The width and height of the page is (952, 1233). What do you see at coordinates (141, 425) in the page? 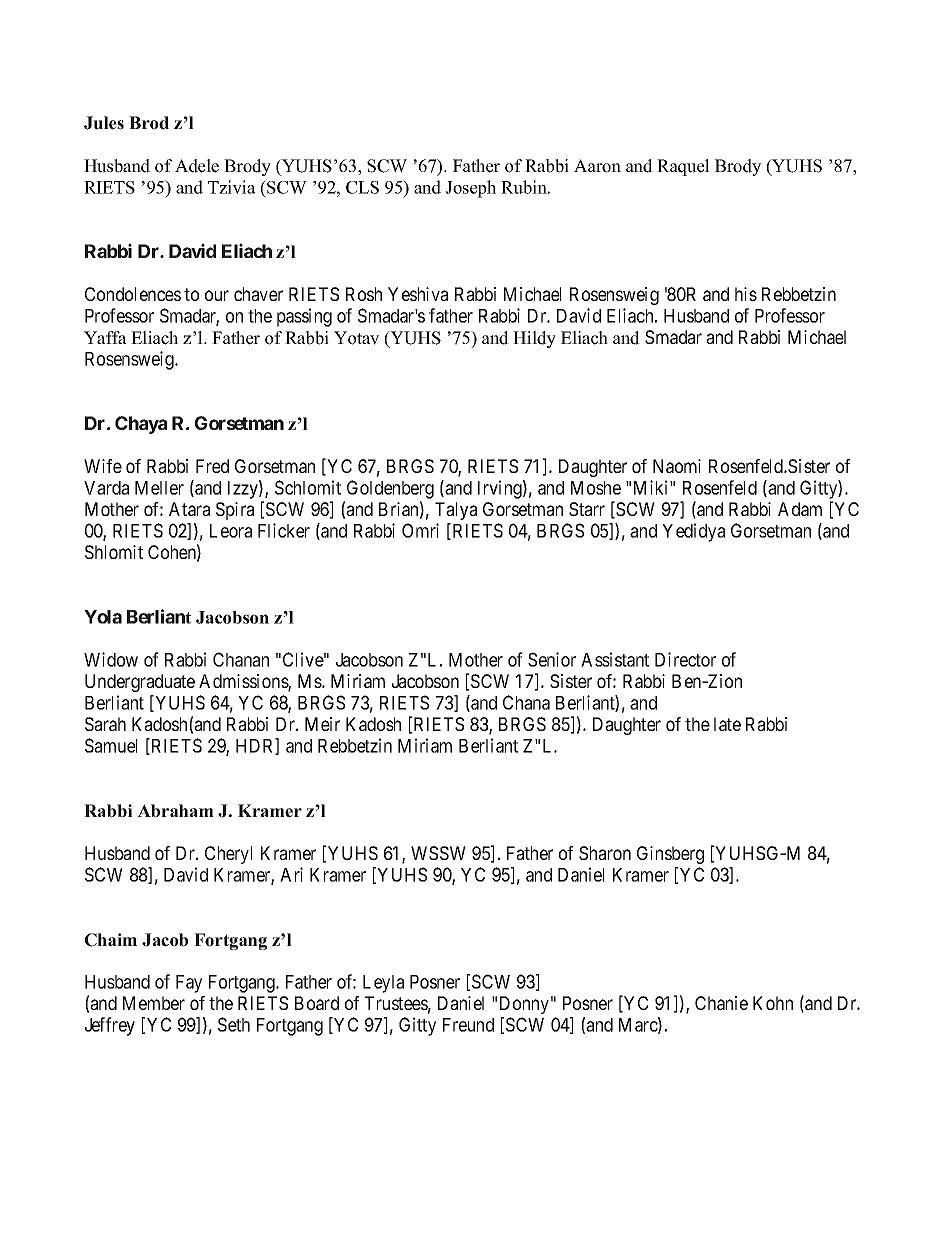
I see `Chaya` at bounding box center [141, 425].
